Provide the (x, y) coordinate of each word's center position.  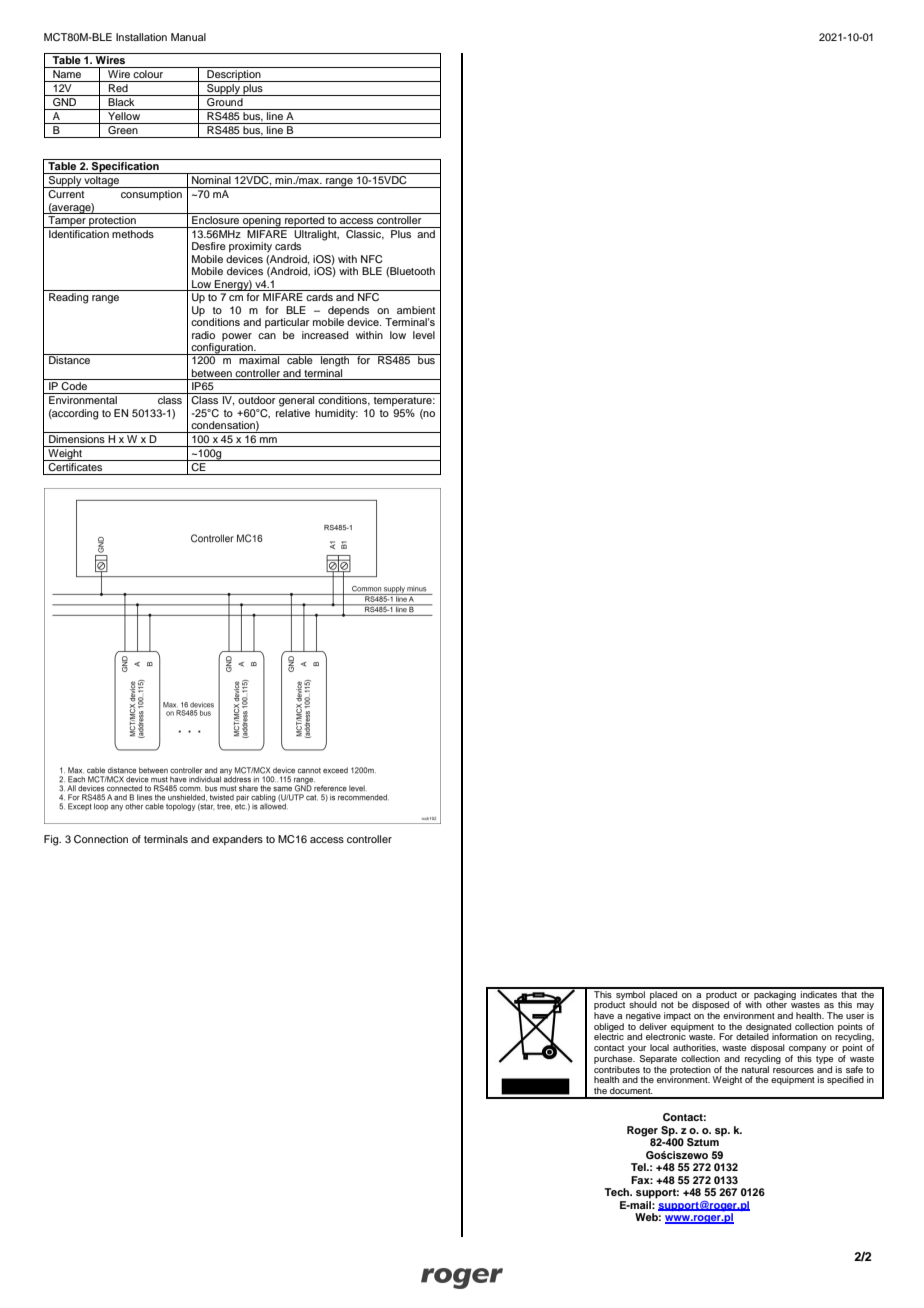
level (424, 335)
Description (234, 74)
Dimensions (77, 437)
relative (293, 413)
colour (149, 72)
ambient (416, 310)
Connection (101, 839)
